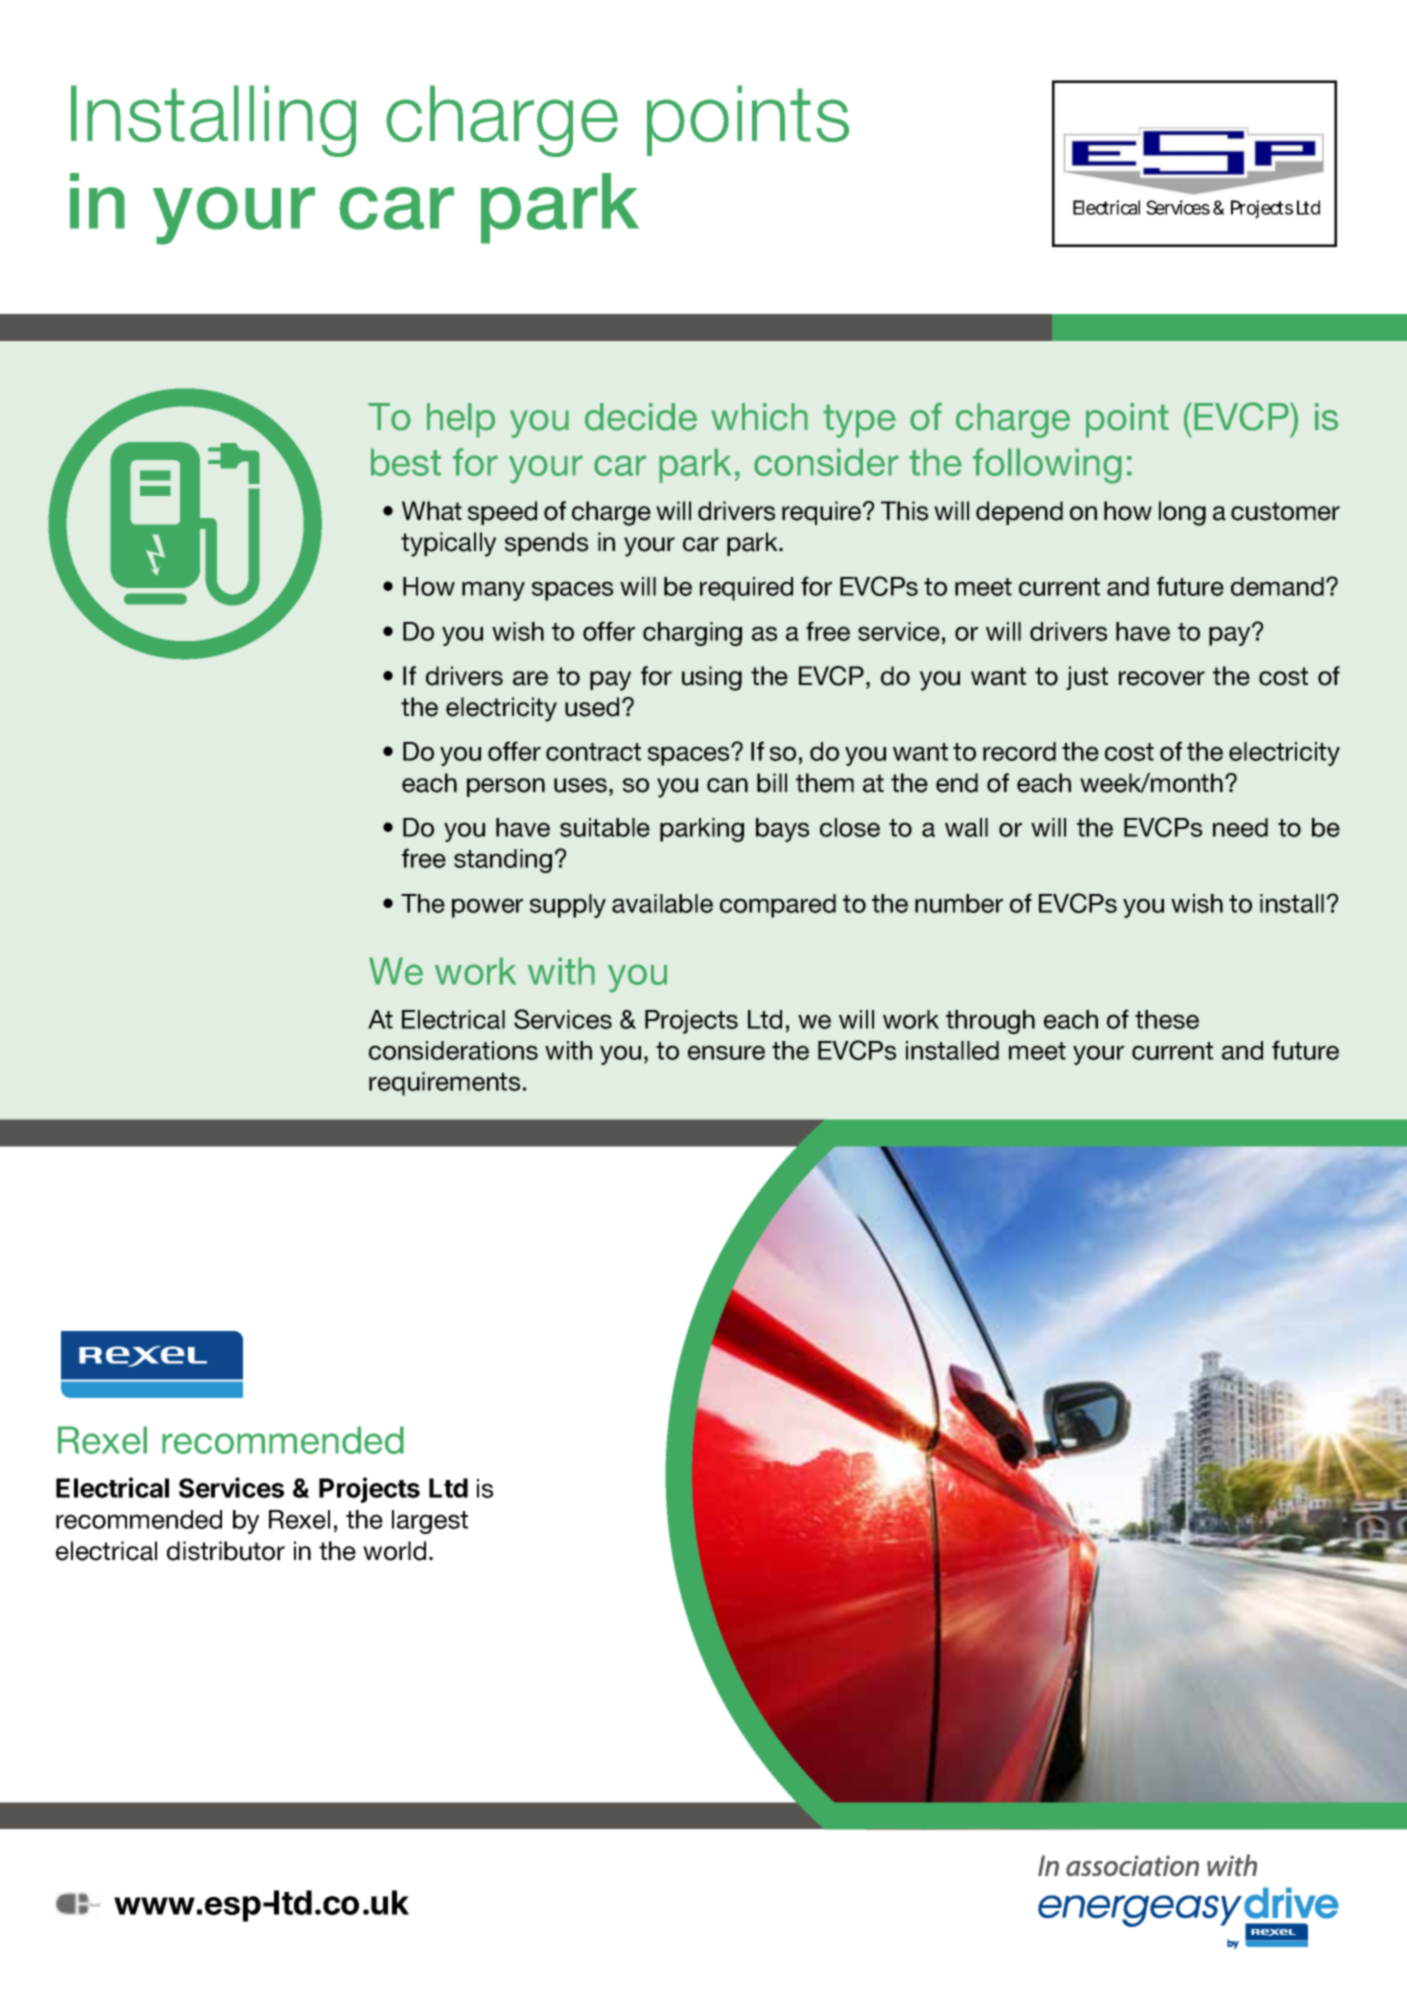 The height and width of the screenshot is (1990, 1407). Describe the element at coordinates (1167, 1019) in the screenshot. I see `these` at that location.
